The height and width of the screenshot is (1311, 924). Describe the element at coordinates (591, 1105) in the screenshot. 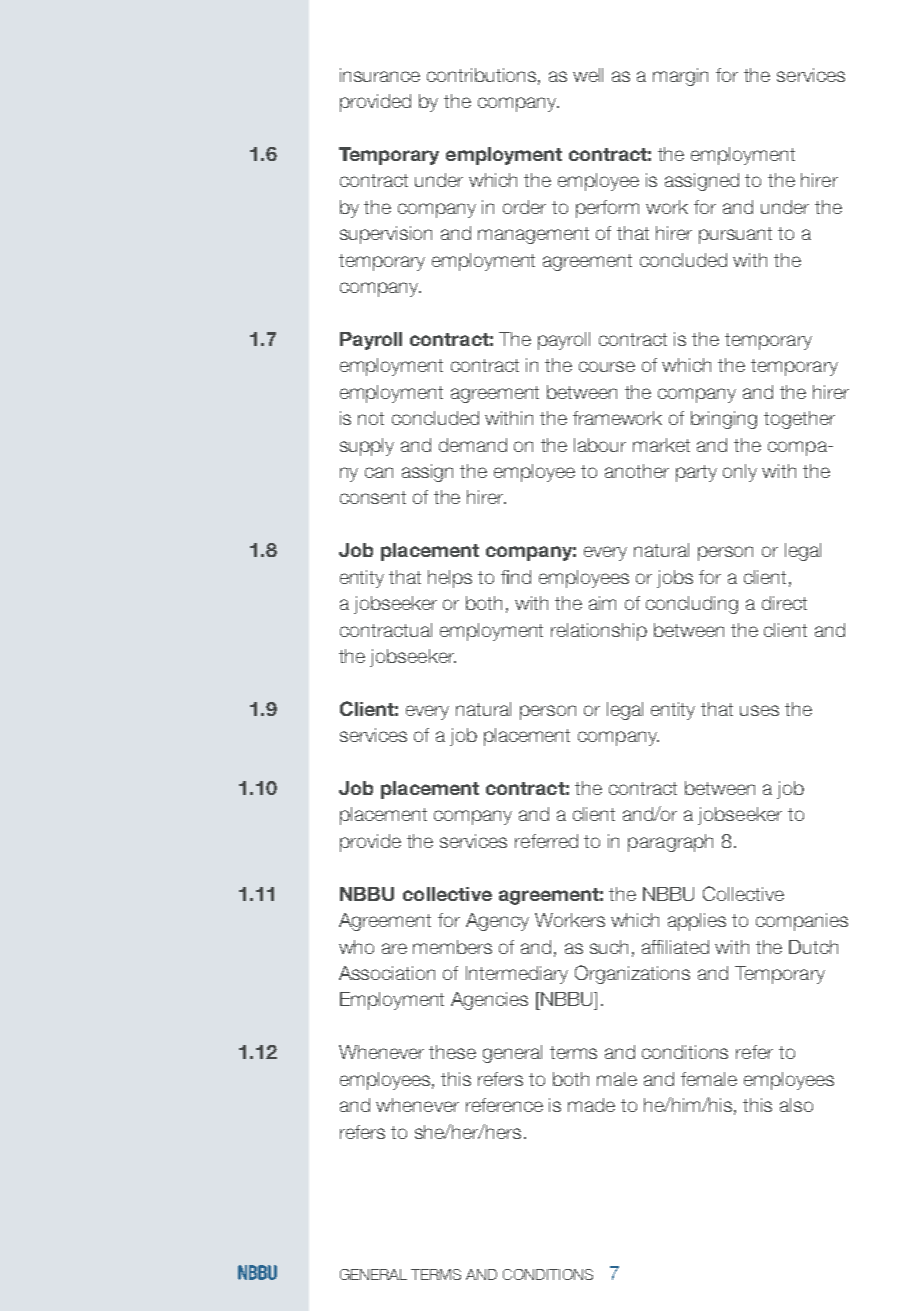

I see `made` at that location.
